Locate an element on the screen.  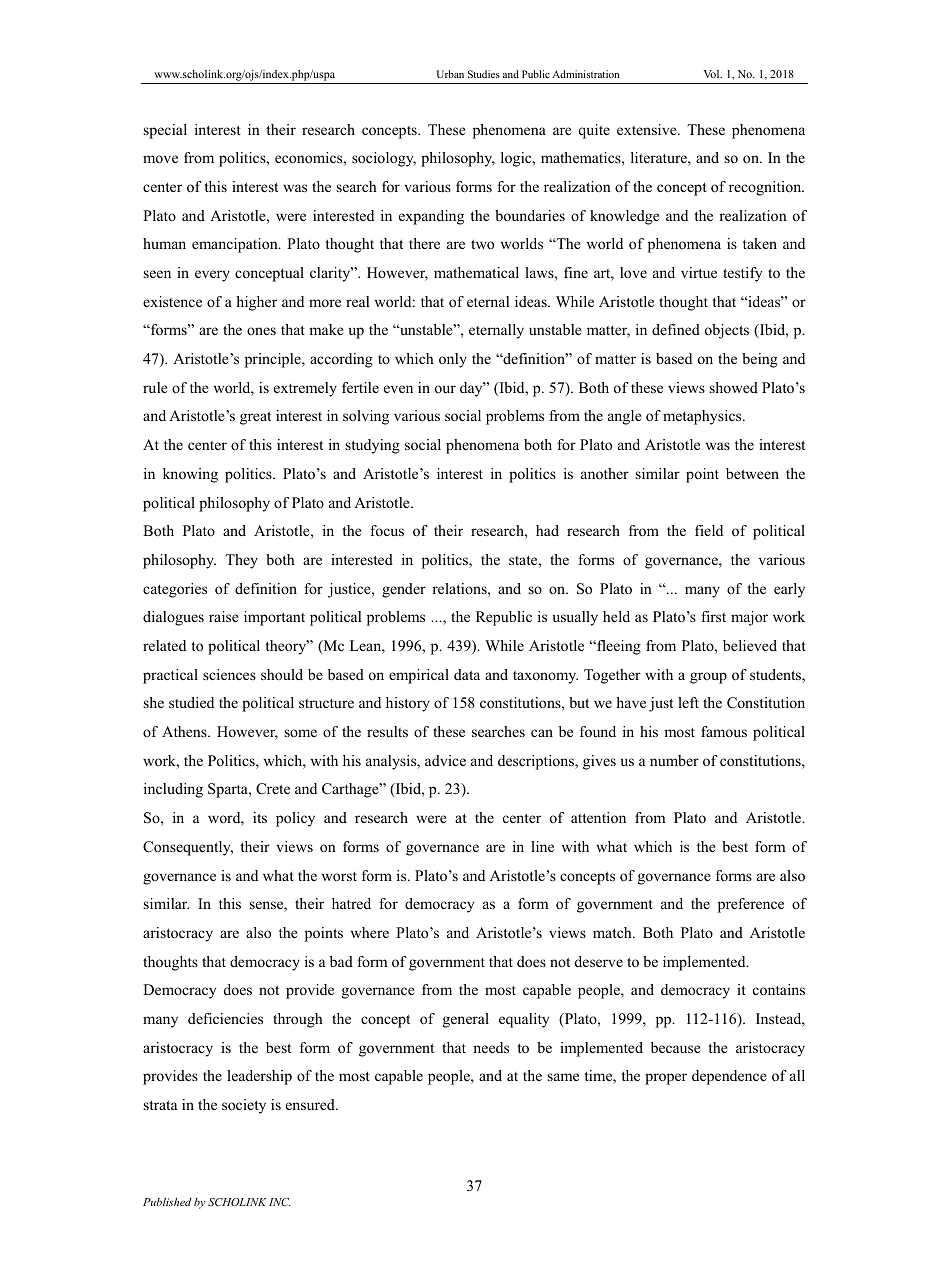
raise is located at coordinates (224, 616).
